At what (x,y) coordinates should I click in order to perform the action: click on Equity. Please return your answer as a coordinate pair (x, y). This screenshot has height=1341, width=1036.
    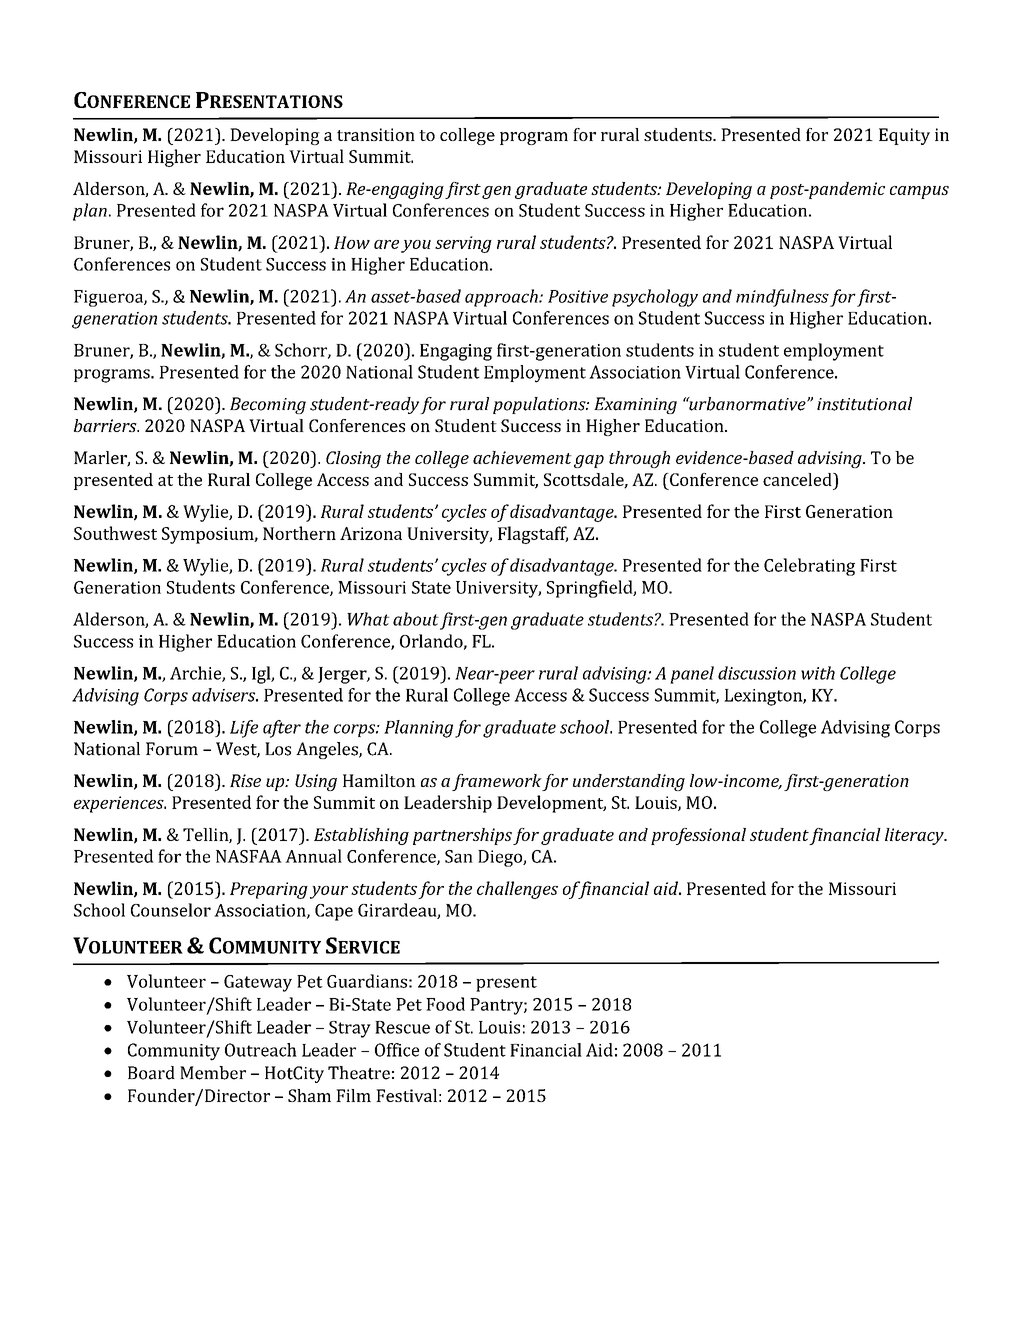
    Looking at the image, I should click on (904, 136).
